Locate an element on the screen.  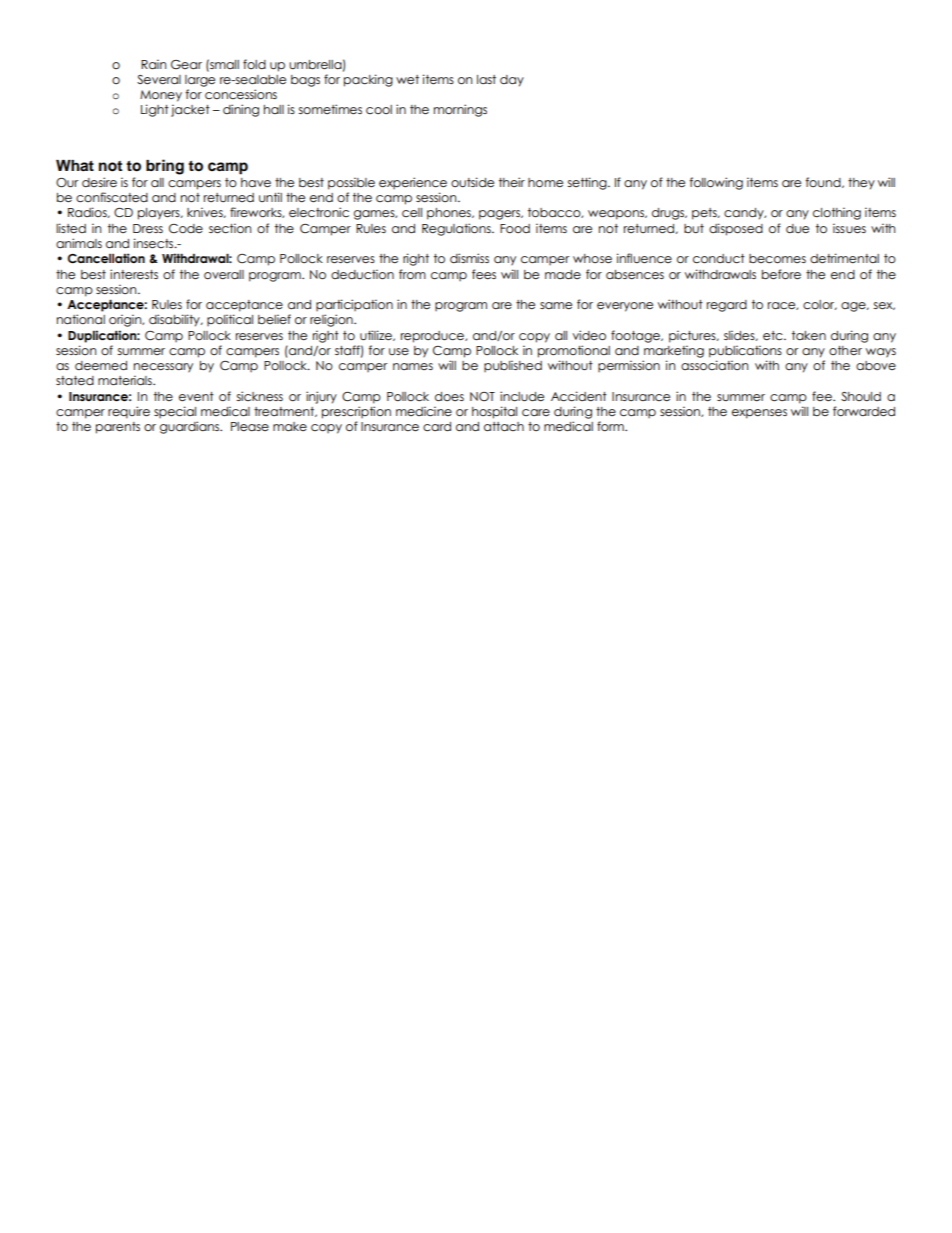
dismiss is located at coordinates (469, 258).
